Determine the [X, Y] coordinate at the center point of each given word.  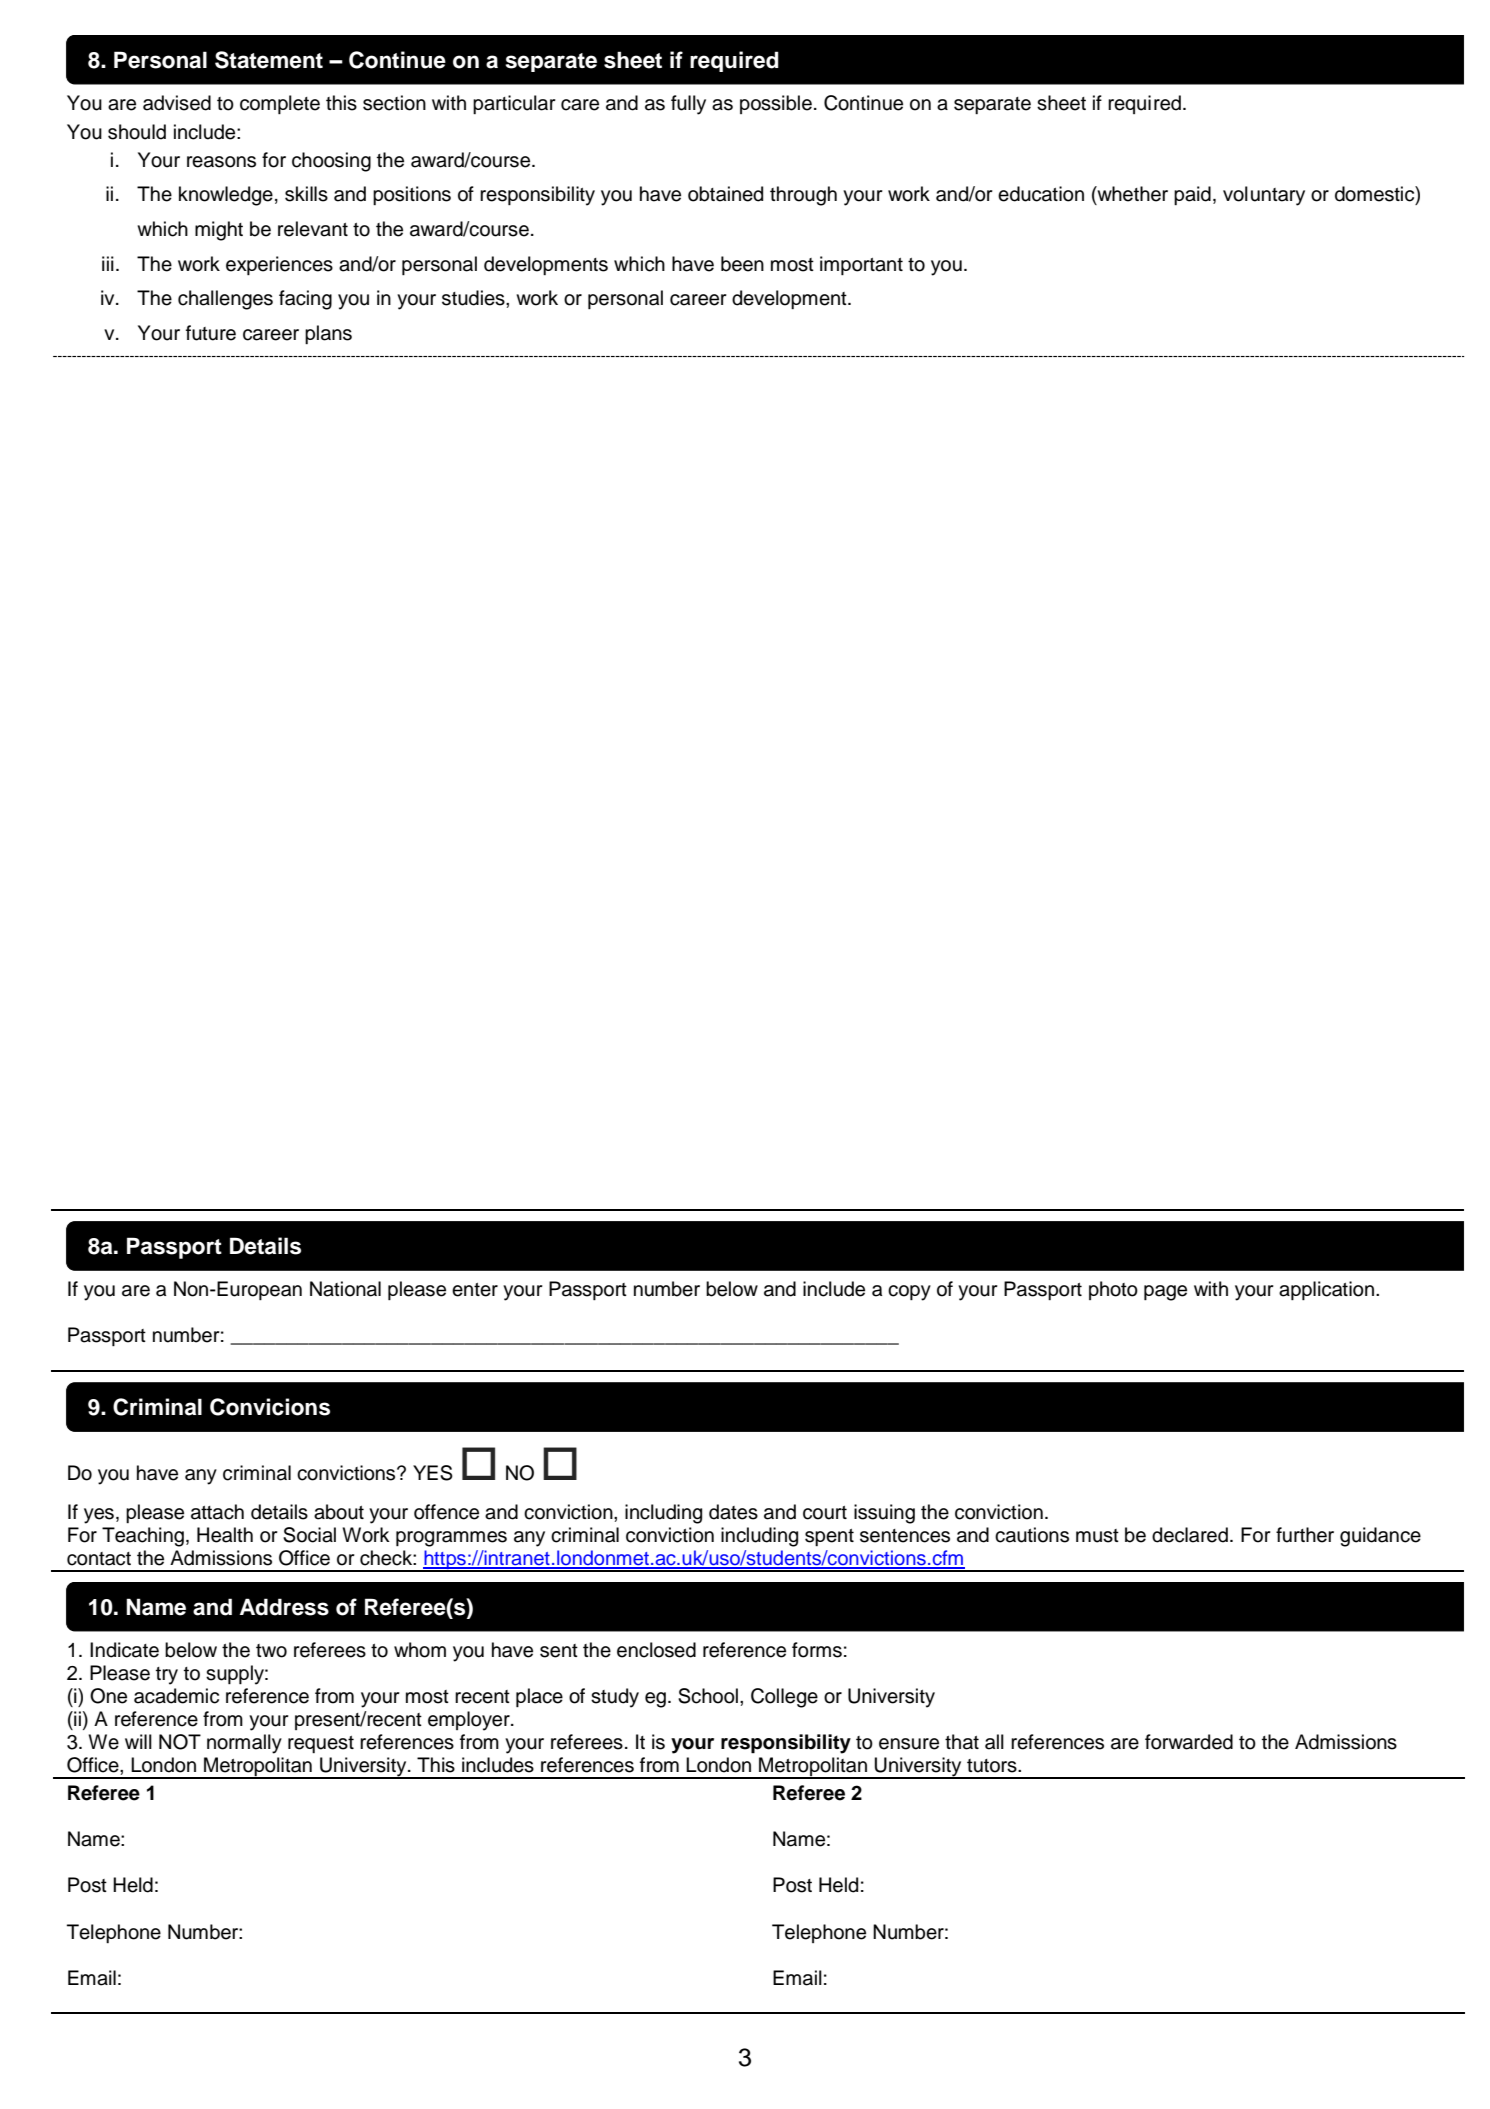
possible [776, 104]
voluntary [1264, 196]
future [211, 333]
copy [909, 1293]
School [708, 1696]
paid [1192, 195]
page [1165, 1293]
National [345, 1289]
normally [244, 1744]
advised [177, 103]
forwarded [1189, 1742]
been [742, 264]
